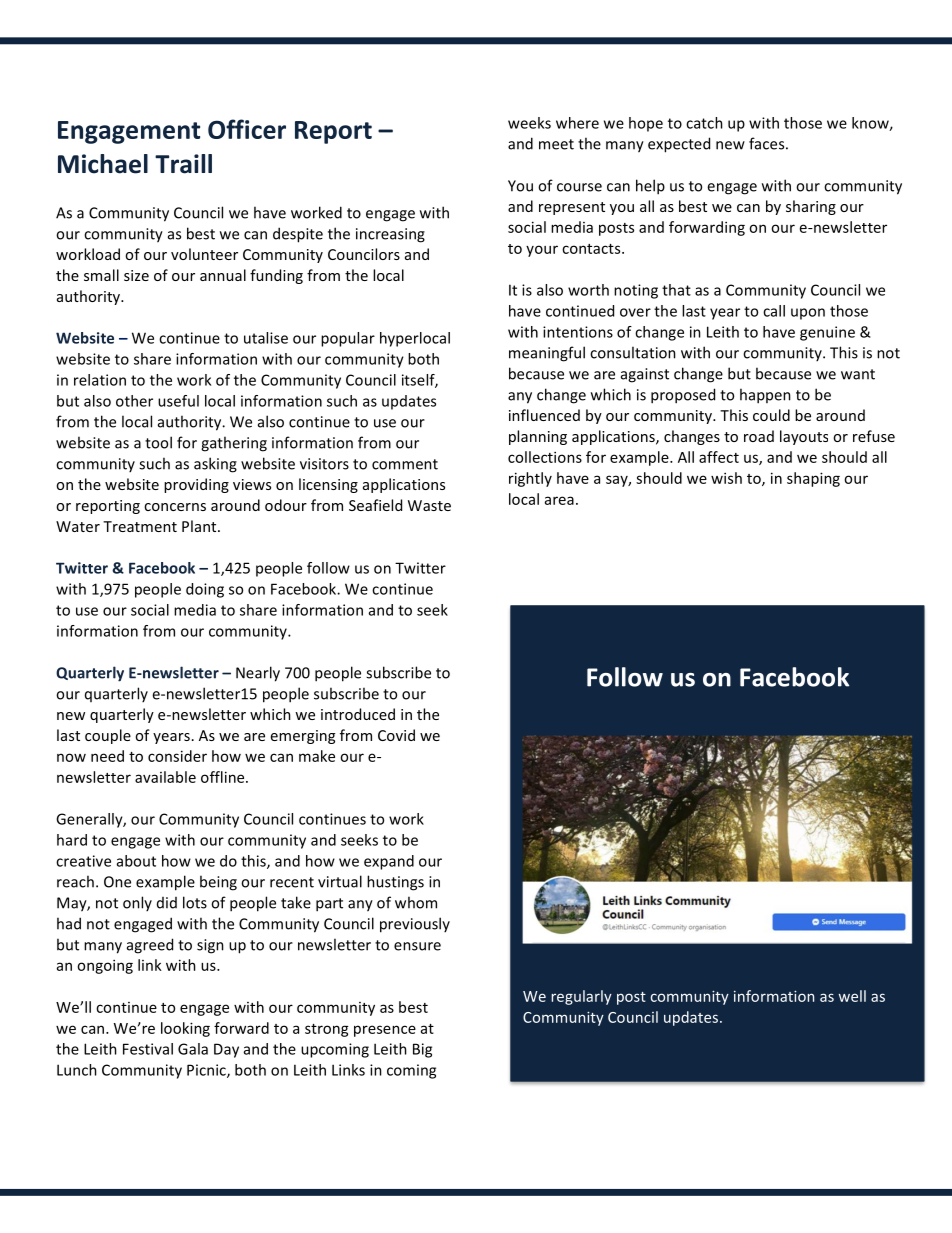 The height and width of the image is (1233, 952). What do you see at coordinates (852, 996) in the image?
I see `well` at bounding box center [852, 996].
